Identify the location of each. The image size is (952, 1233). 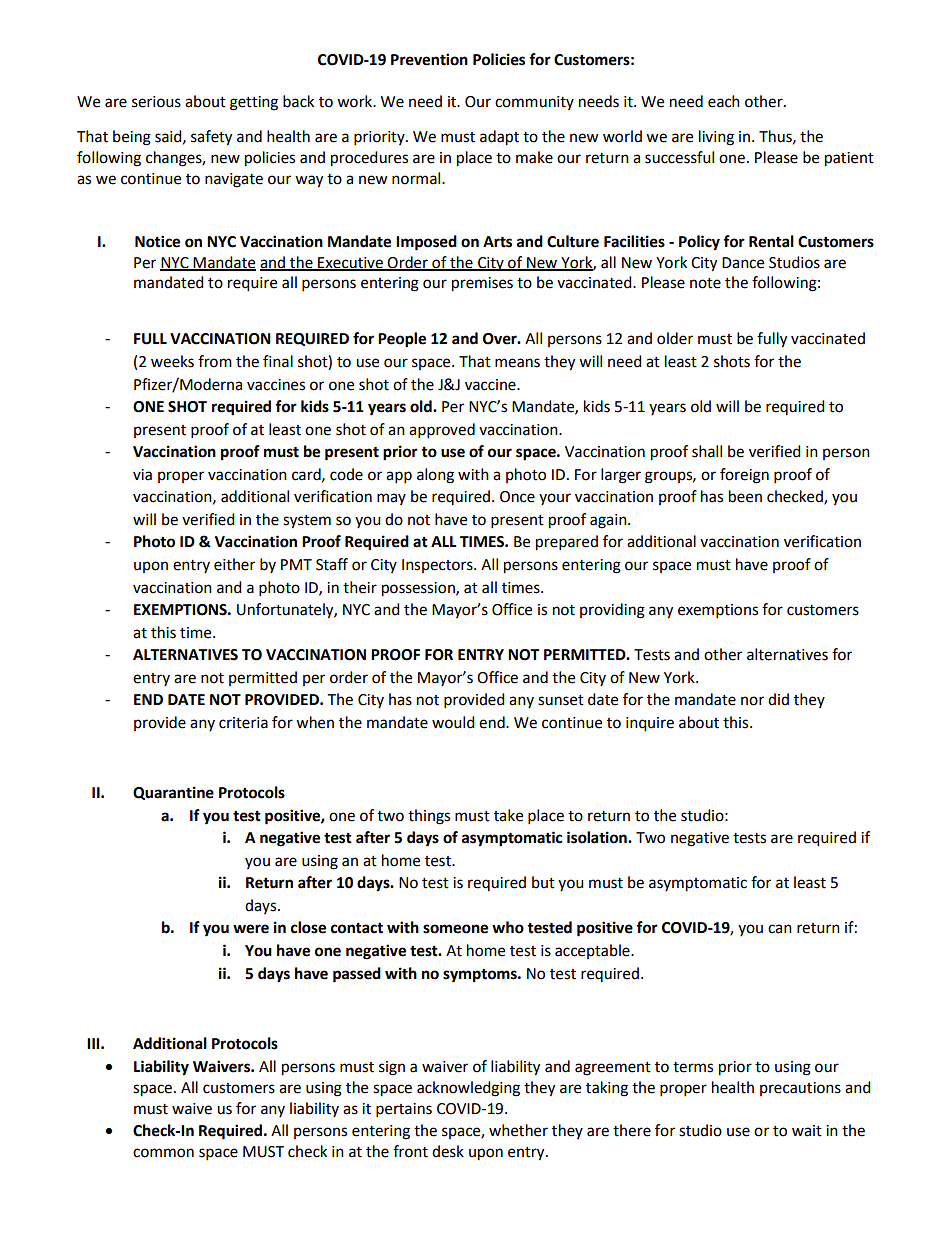
(724, 101).
